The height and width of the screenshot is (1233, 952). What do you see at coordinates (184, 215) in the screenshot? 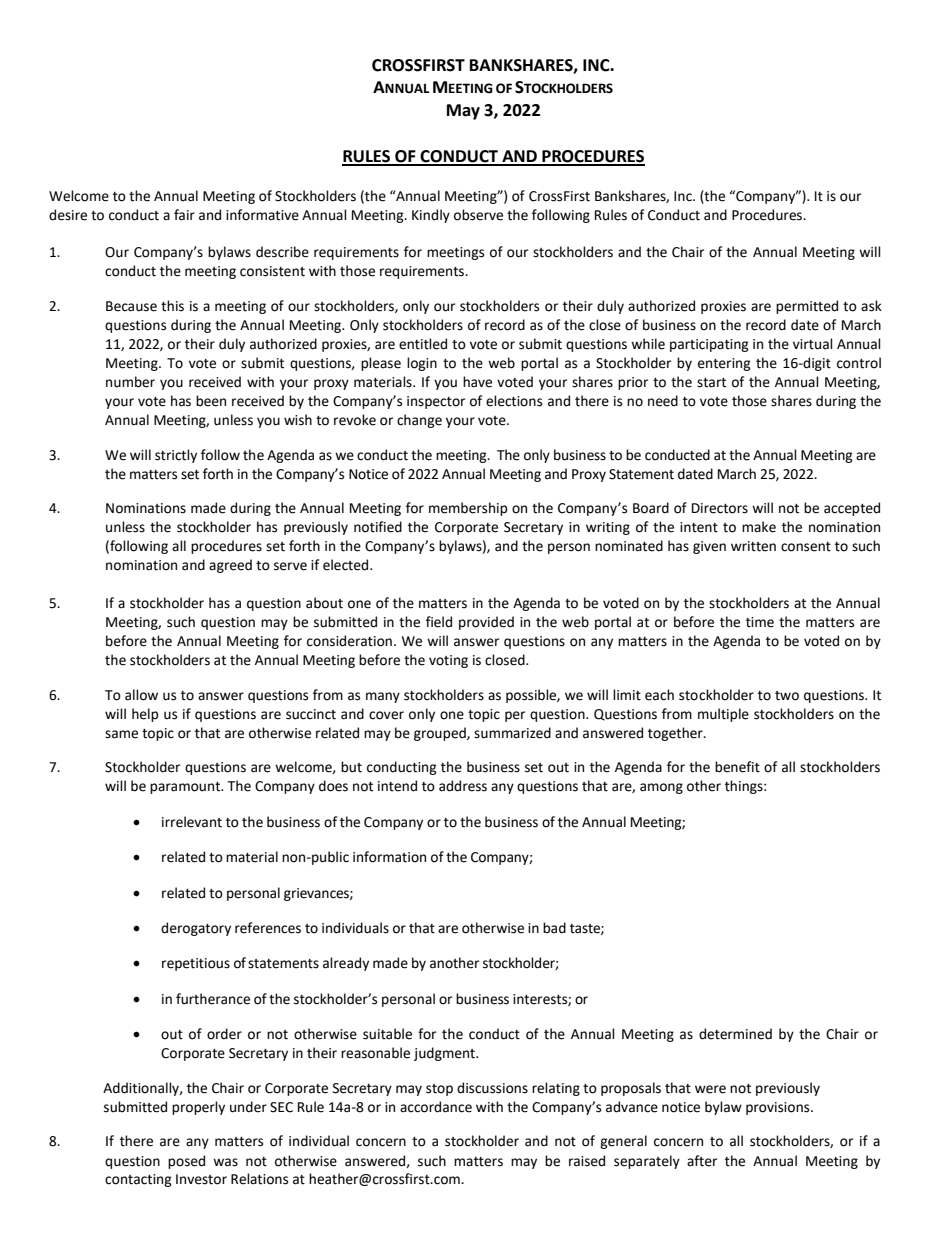
I see `fair` at bounding box center [184, 215].
